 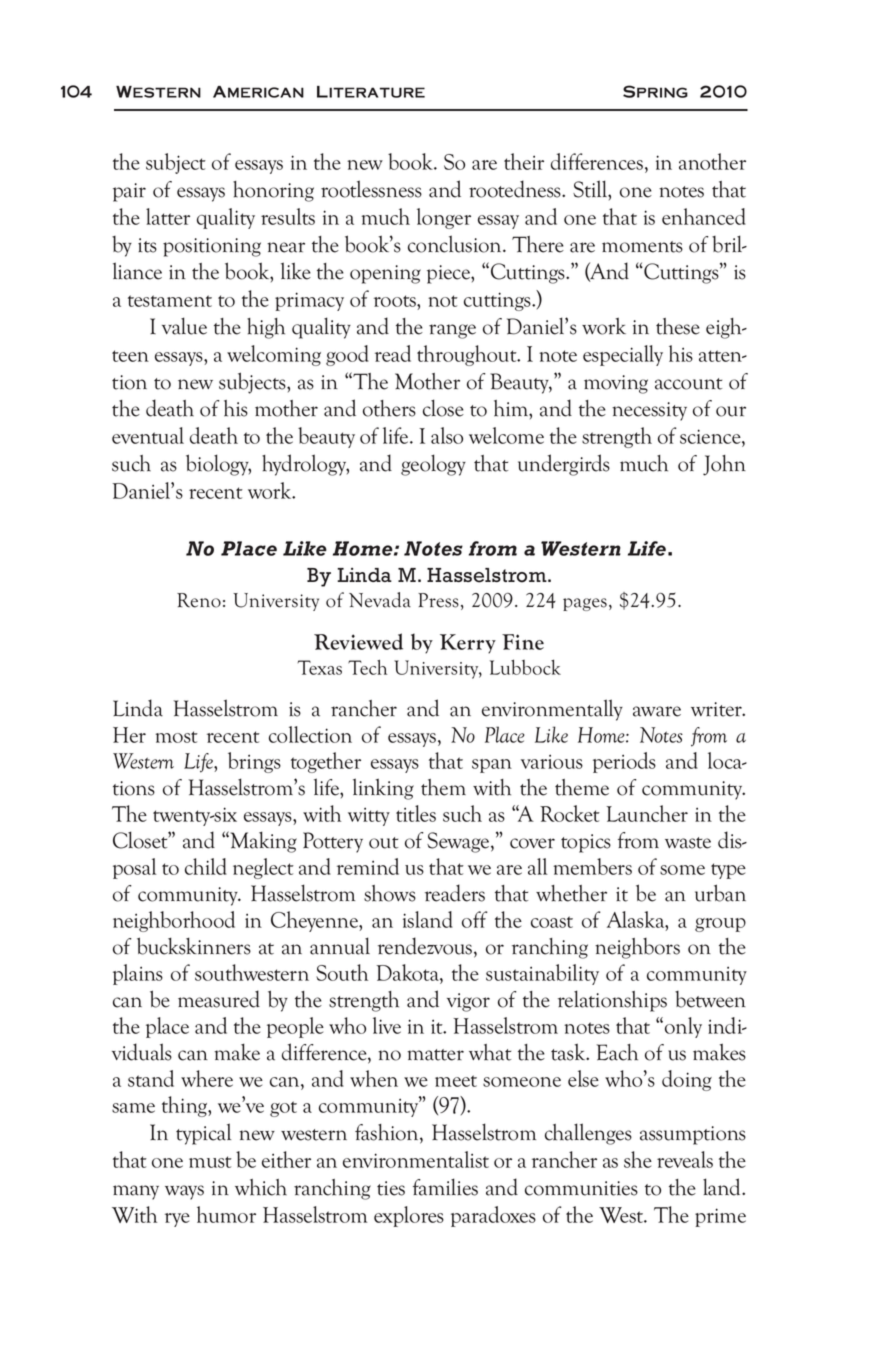 What do you see at coordinates (371, 92) in the screenshot?
I see `Literature` at bounding box center [371, 92].
